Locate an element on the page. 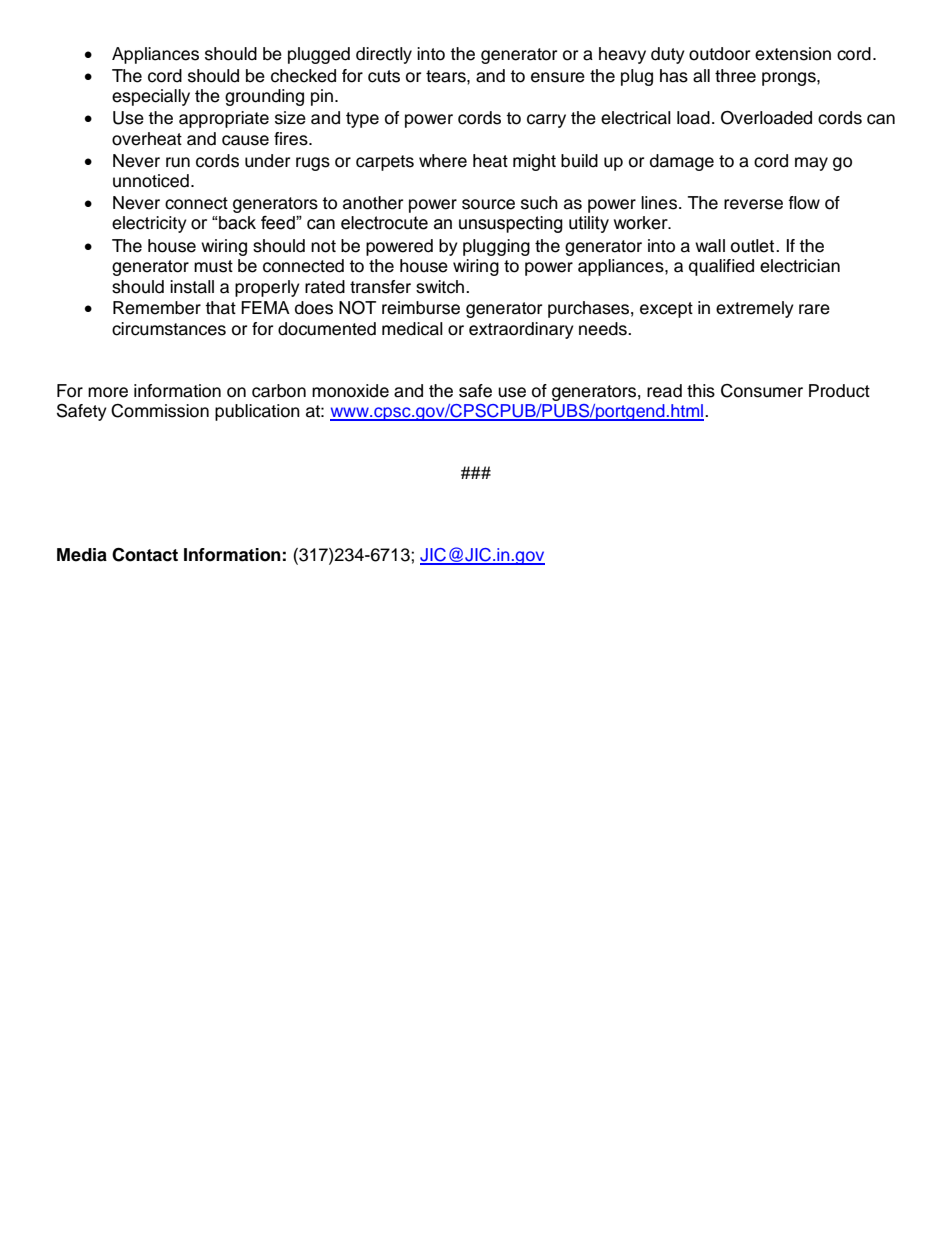 This image has height=1233, width=952. Media is located at coordinates (82, 555).
